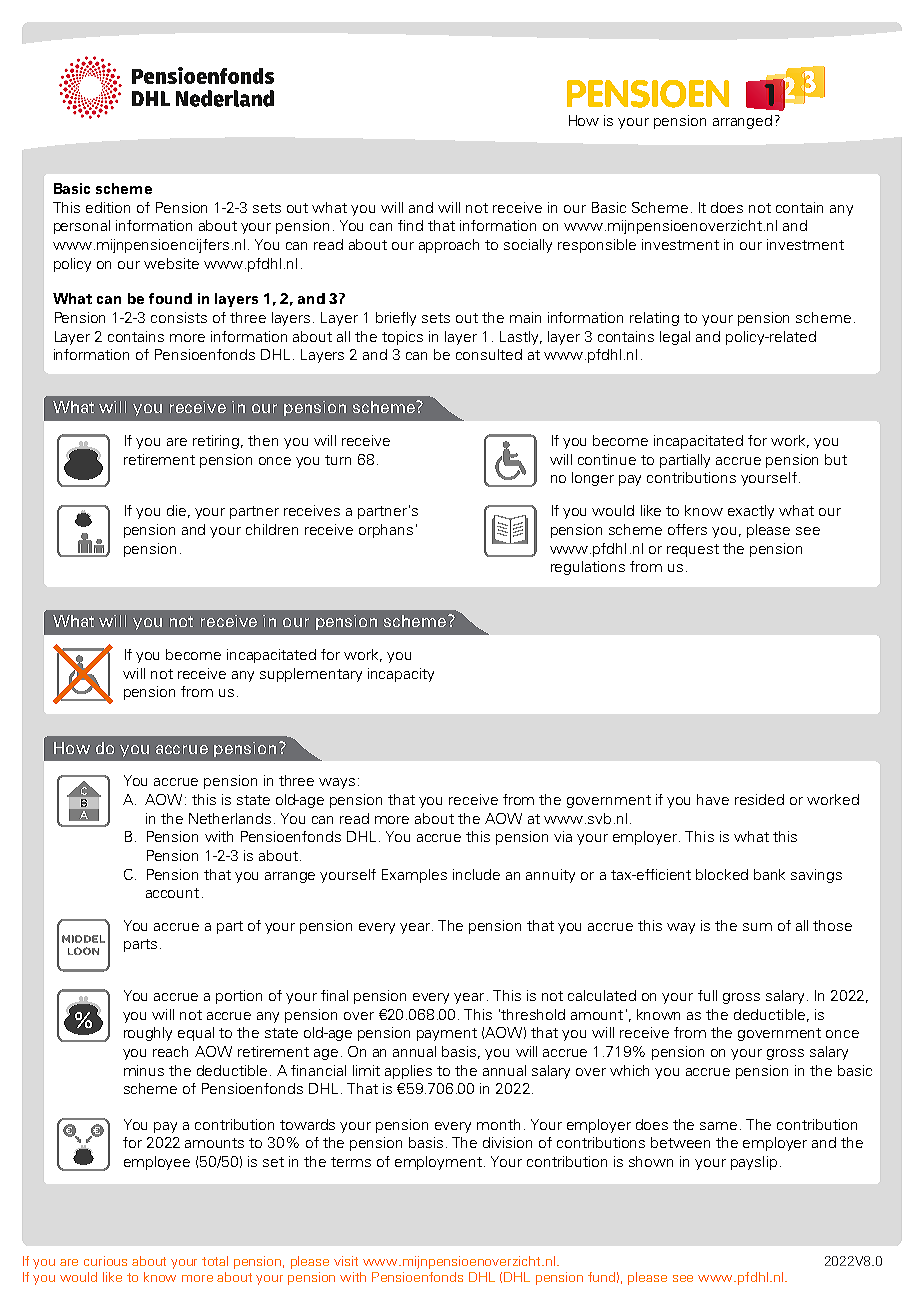 Image resolution: width=924 pixels, height=1308 pixels. Describe the element at coordinates (751, 512) in the screenshot. I see `exactly` at that location.
